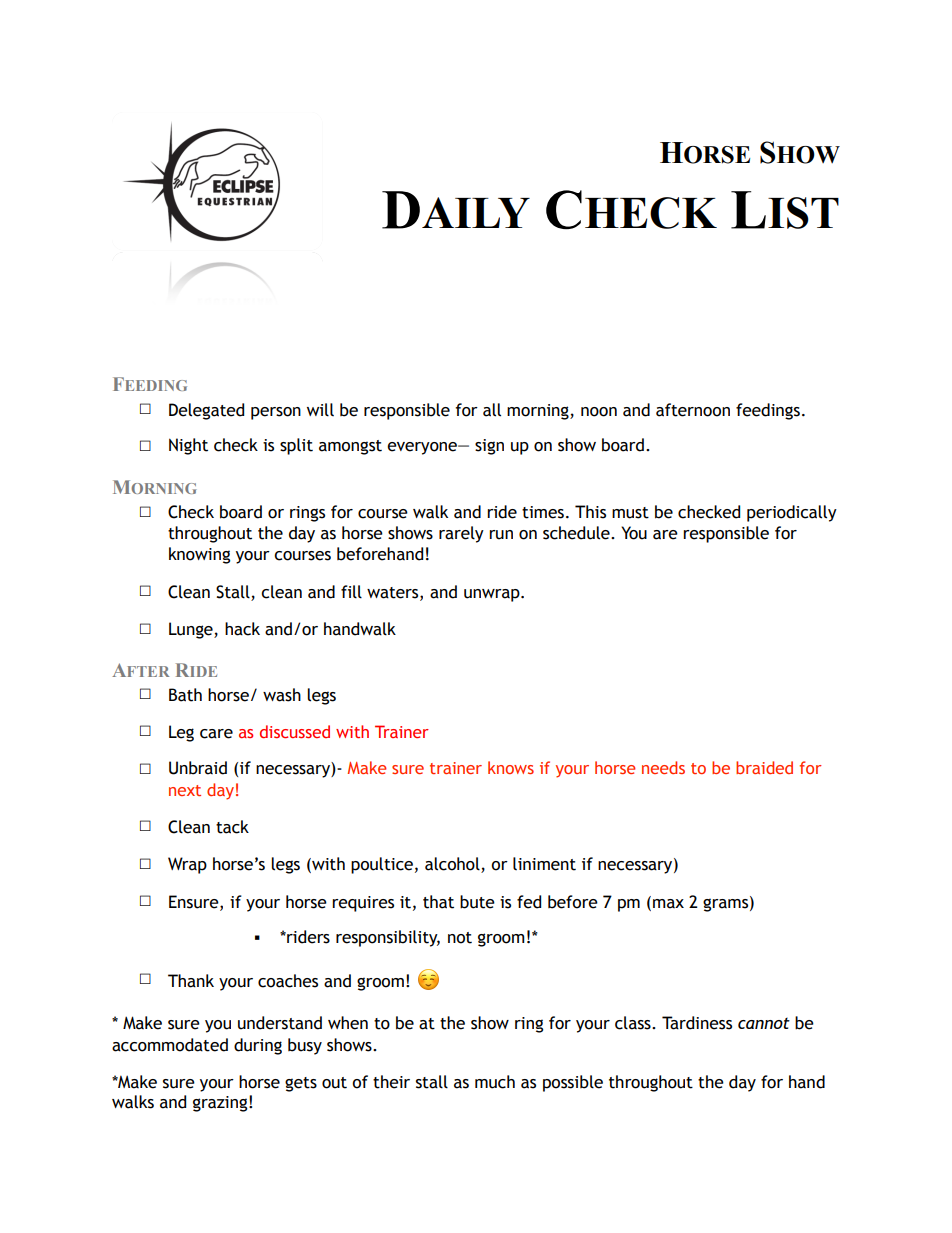 Image resolution: width=952 pixels, height=1233 pixels. Describe the element at coordinates (511, 767) in the image. I see `knows` at that location.
